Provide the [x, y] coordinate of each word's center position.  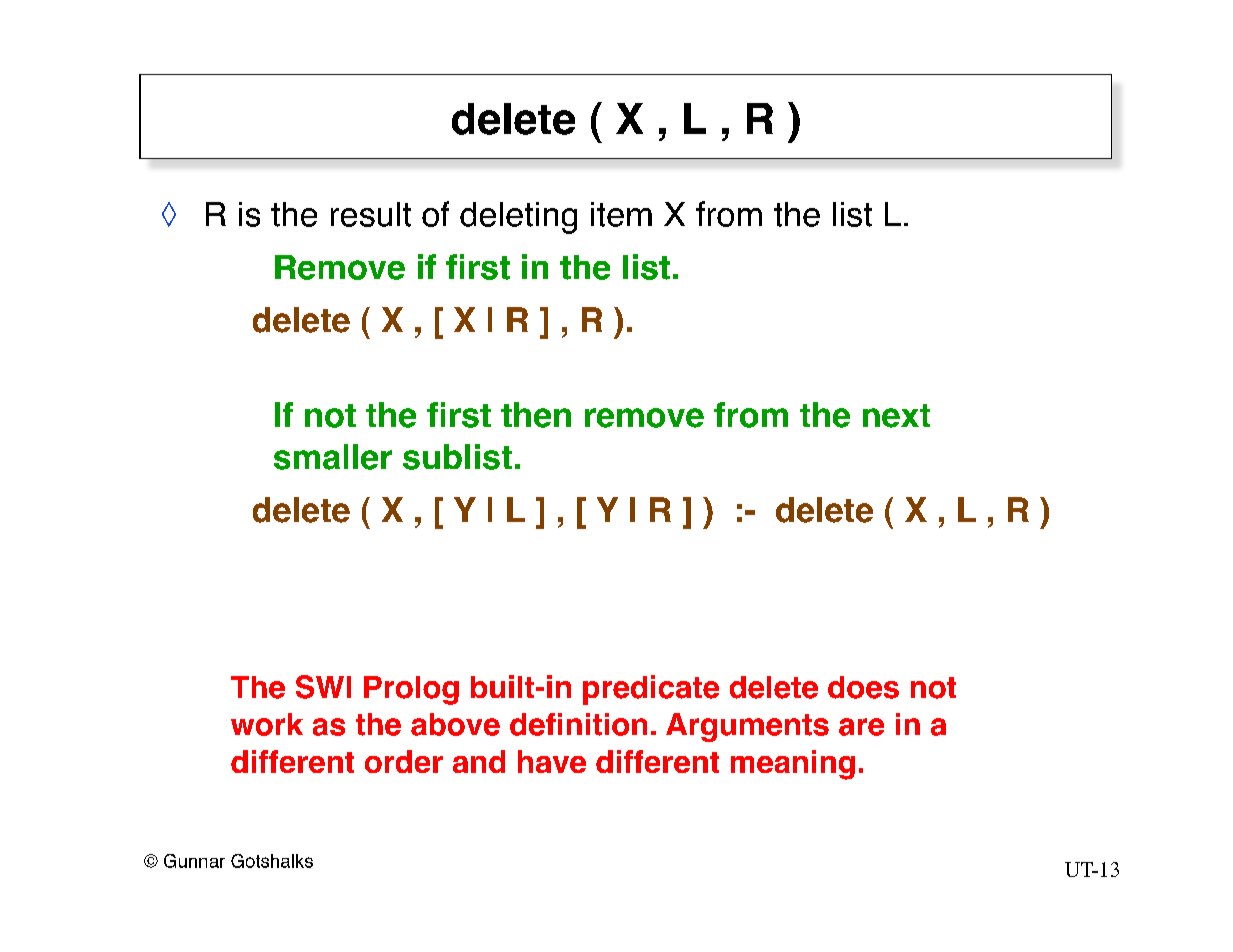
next [896, 416]
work [267, 724]
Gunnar [194, 861]
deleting [518, 218]
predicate [651, 690]
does [863, 687]
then [536, 415]
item [621, 214]
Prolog [411, 690]
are [861, 727]
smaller [333, 457]
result [371, 214]
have [552, 761]
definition [578, 724]
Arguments [747, 727]
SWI [323, 687]
